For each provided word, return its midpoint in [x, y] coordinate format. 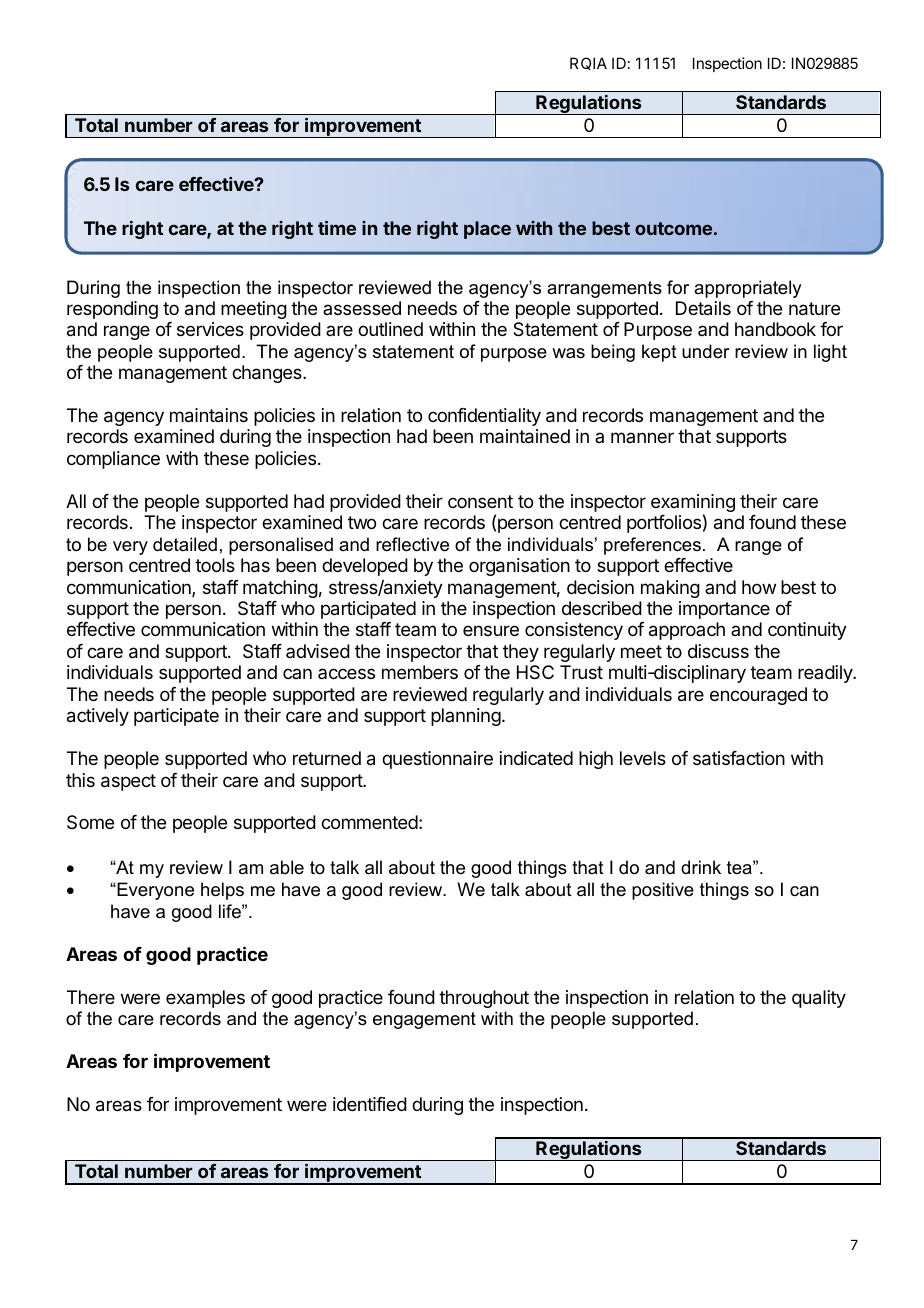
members [420, 672]
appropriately [747, 289]
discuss [718, 651]
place [487, 230]
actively [98, 717]
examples [205, 999]
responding [112, 310]
